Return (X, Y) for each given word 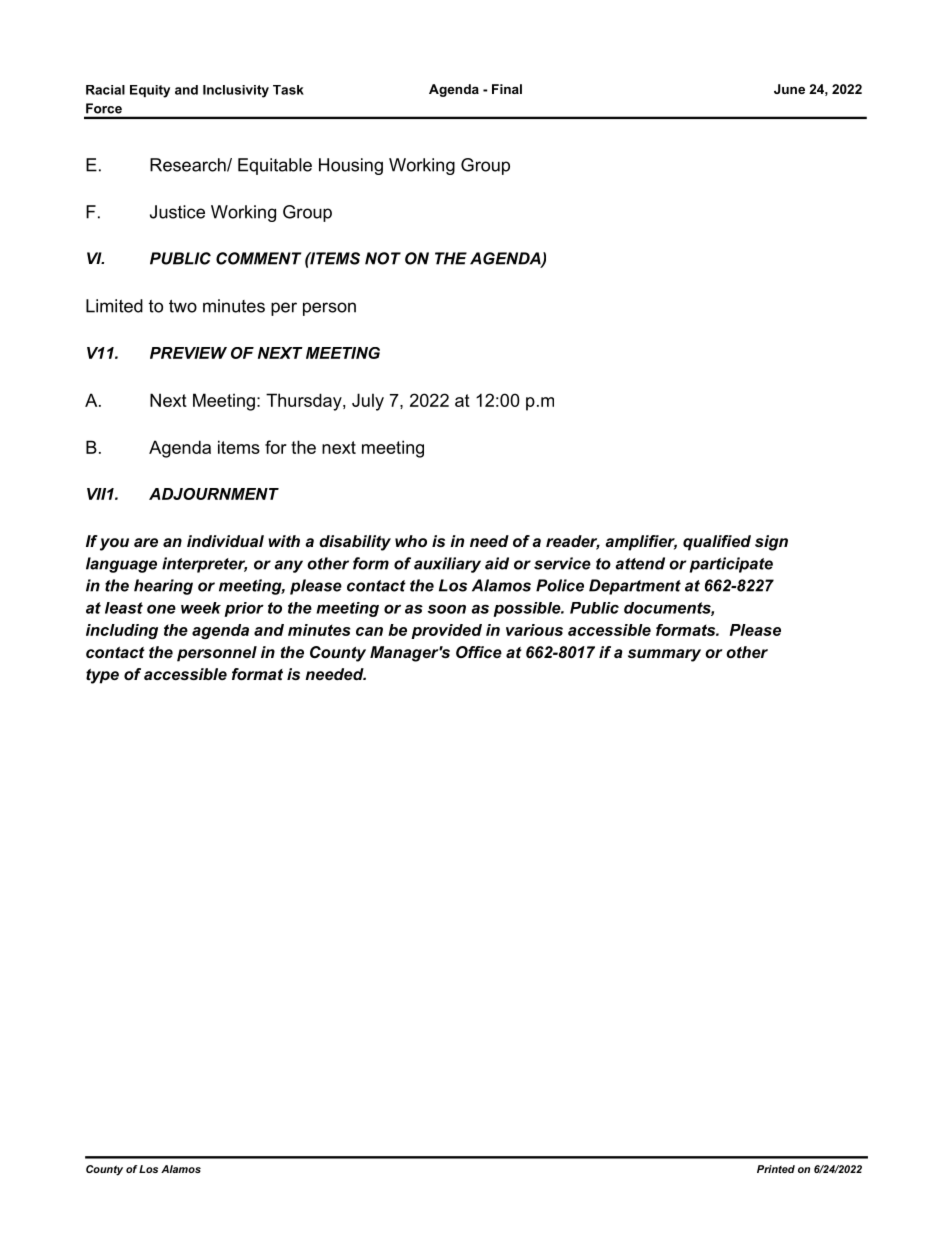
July (368, 402)
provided (446, 631)
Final (507, 89)
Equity (150, 91)
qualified (717, 543)
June (789, 89)
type (102, 676)
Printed (776, 1169)
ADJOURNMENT (214, 494)
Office (479, 652)
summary (664, 655)
